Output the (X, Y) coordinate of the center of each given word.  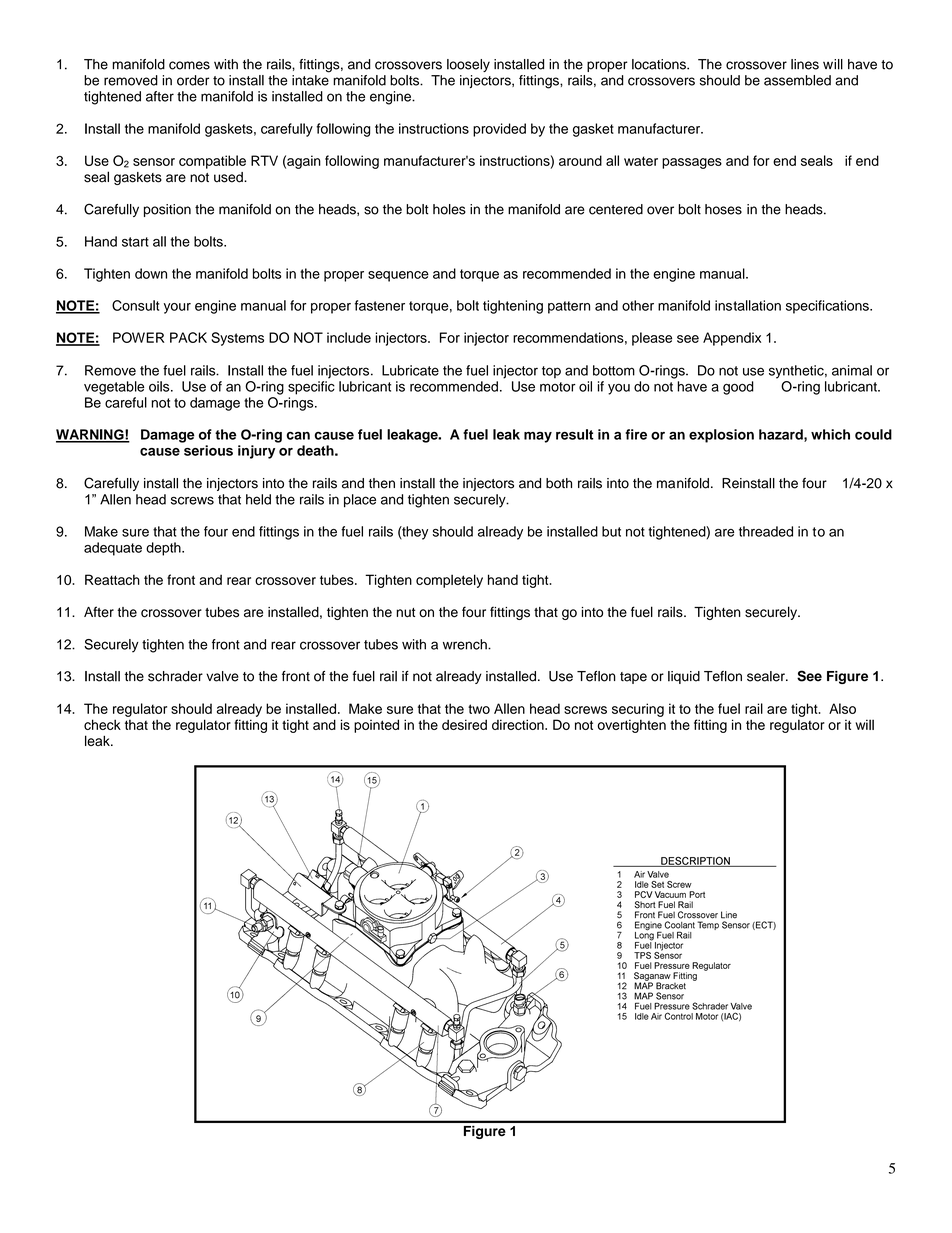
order (193, 80)
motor (558, 387)
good (738, 388)
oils (160, 386)
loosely (468, 65)
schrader (175, 676)
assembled (797, 80)
